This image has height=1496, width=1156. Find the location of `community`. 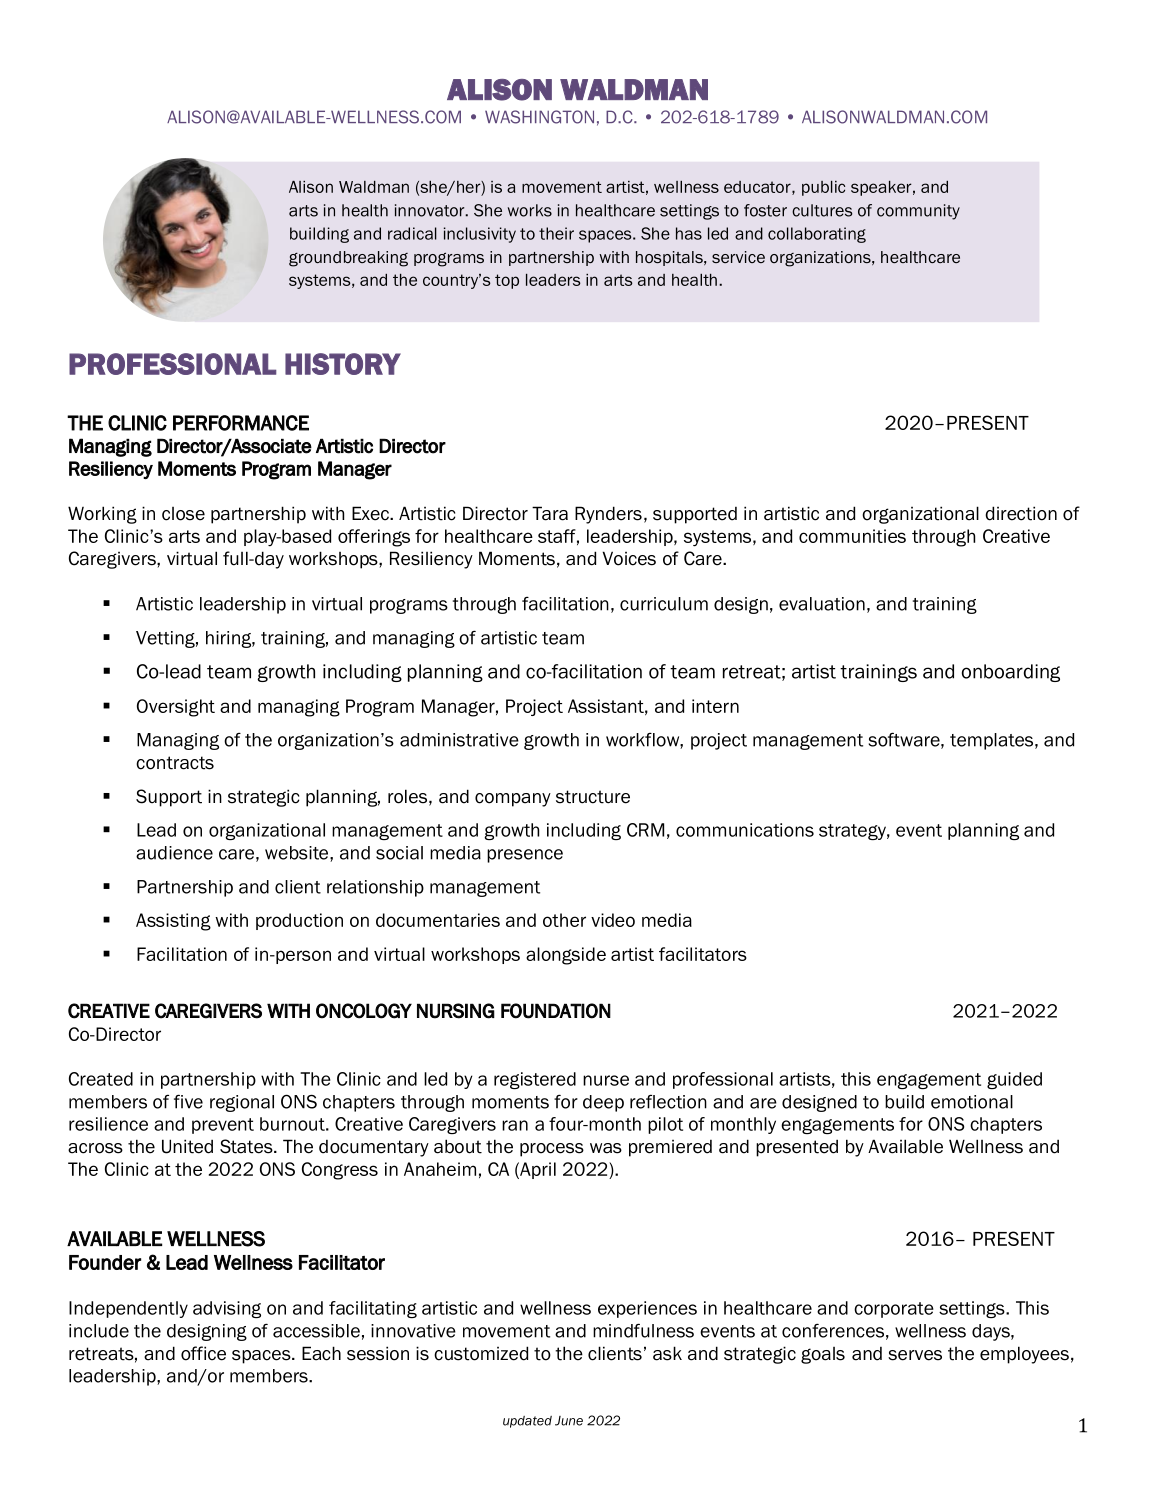

community is located at coordinates (918, 212).
